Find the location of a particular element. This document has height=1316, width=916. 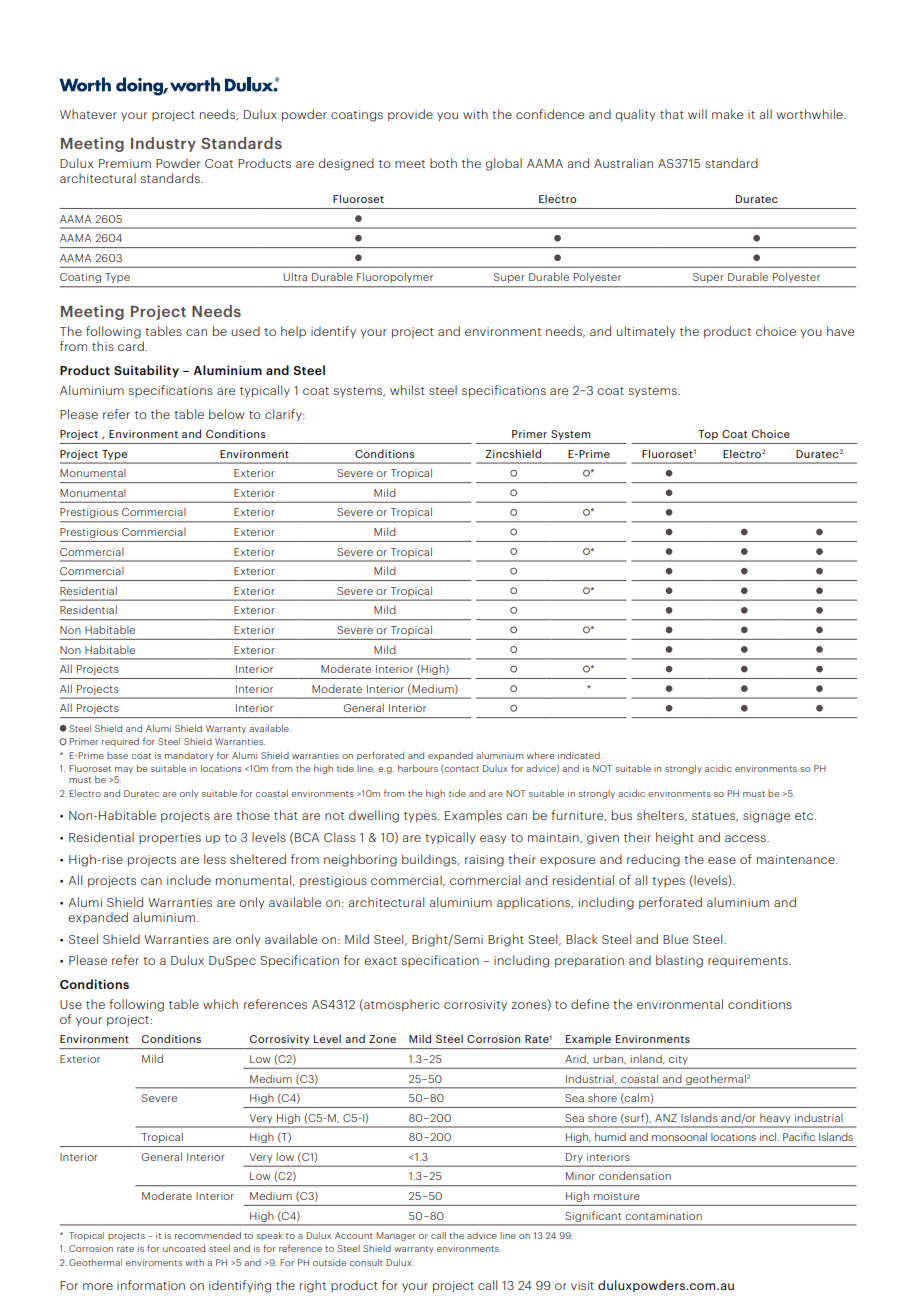

harbours is located at coordinates (418, 768).
